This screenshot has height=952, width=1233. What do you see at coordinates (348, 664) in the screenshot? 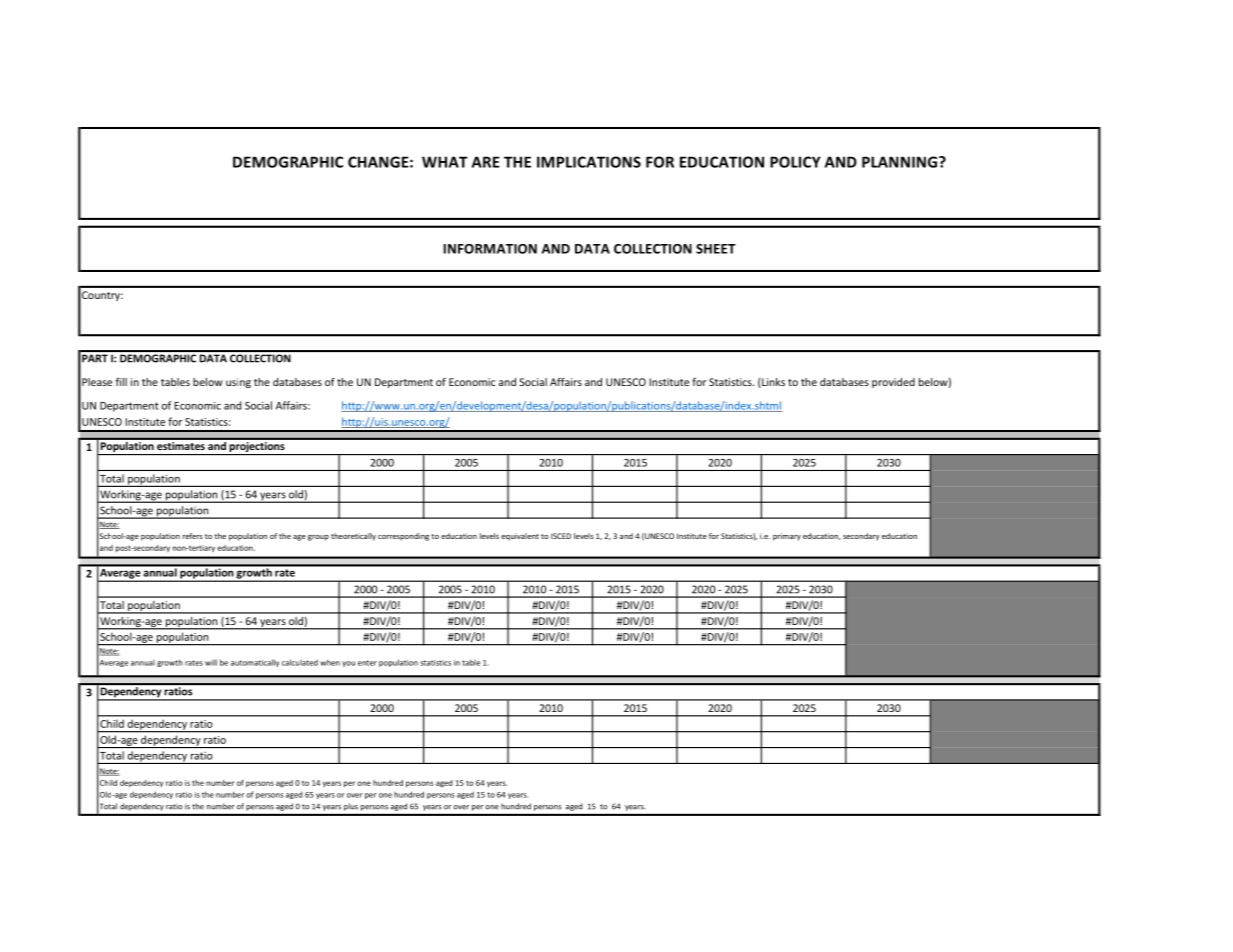
I see `you` at bounding box center [348, 664].
